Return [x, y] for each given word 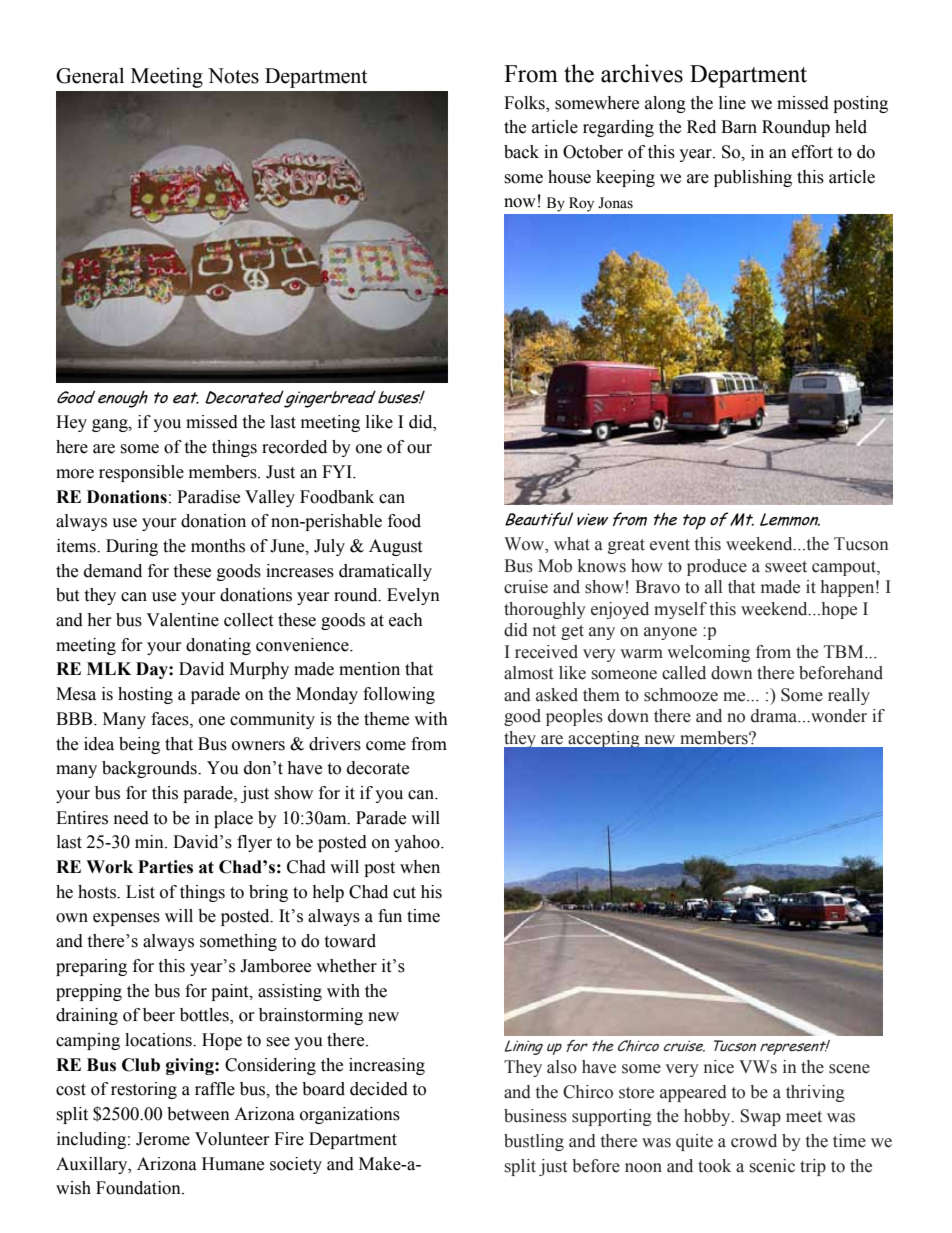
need [131, 818]
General [90, 75]
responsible [141, 473]
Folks [525, 103]
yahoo [418, 843]
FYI [338, 471]
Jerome [163, 1139]
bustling [534, 1142]
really [849, 696]
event [670, 545]
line [732, 103]
